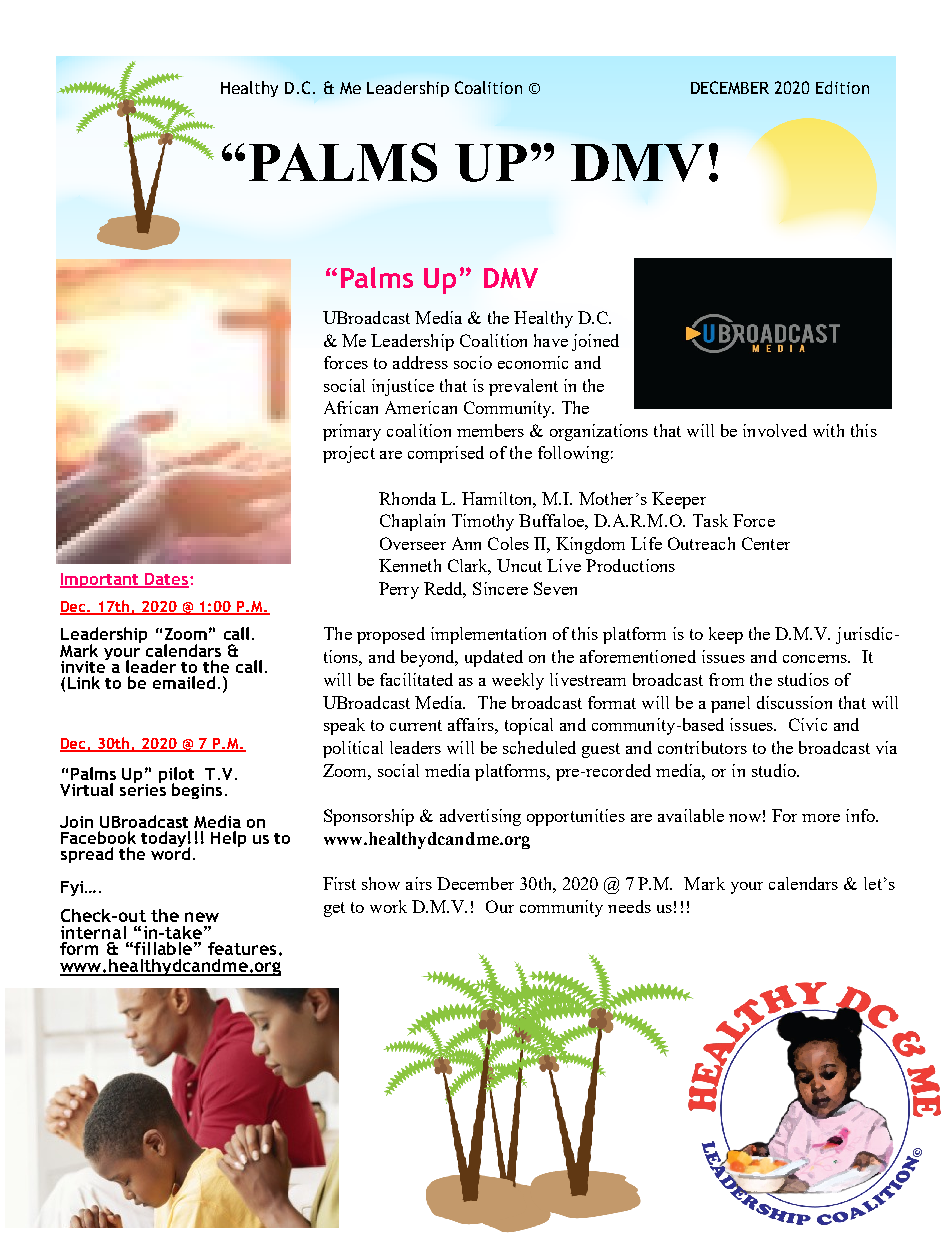 This screenshot has width=952, height=1233. What do you see at coordinates (551, 340) in the screenshot?
I see `have` at bounding box center [551, 340].
